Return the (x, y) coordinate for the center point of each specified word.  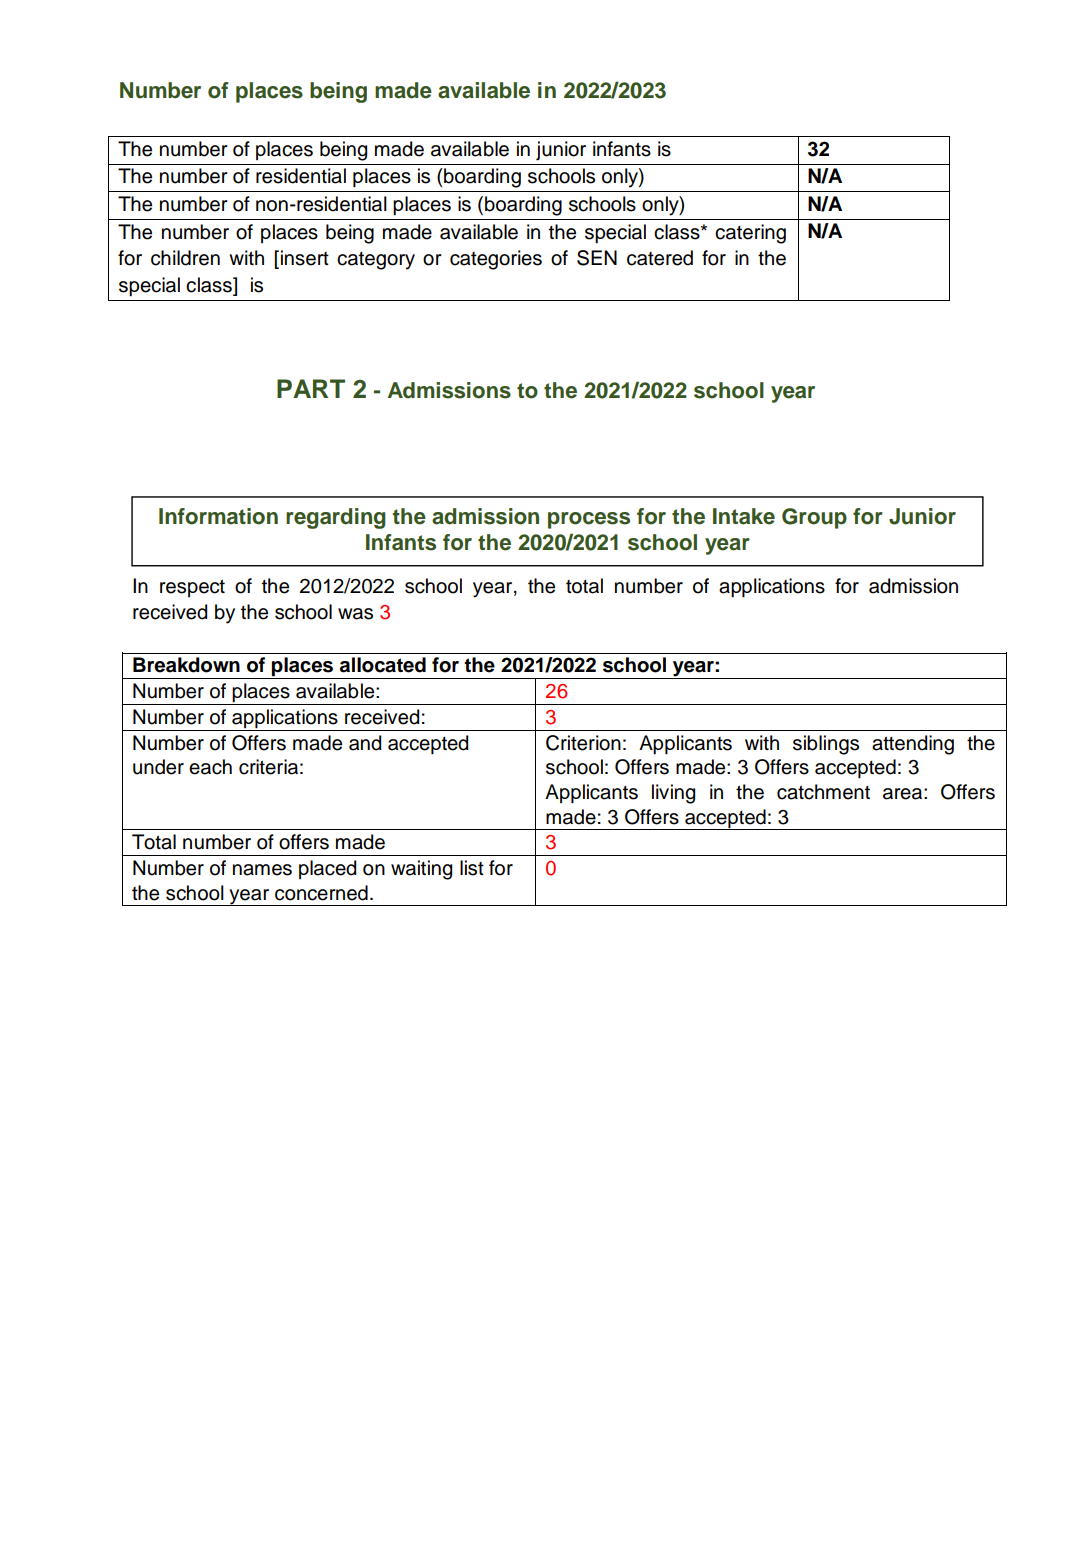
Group (814, 518)
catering (750, 234)
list (472, 868)
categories (496, 260)
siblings (826, 745)
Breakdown (186, 665)
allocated (383, 665)
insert (305, 258)
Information (218, 516)
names (262, 870)
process (589, 520)
